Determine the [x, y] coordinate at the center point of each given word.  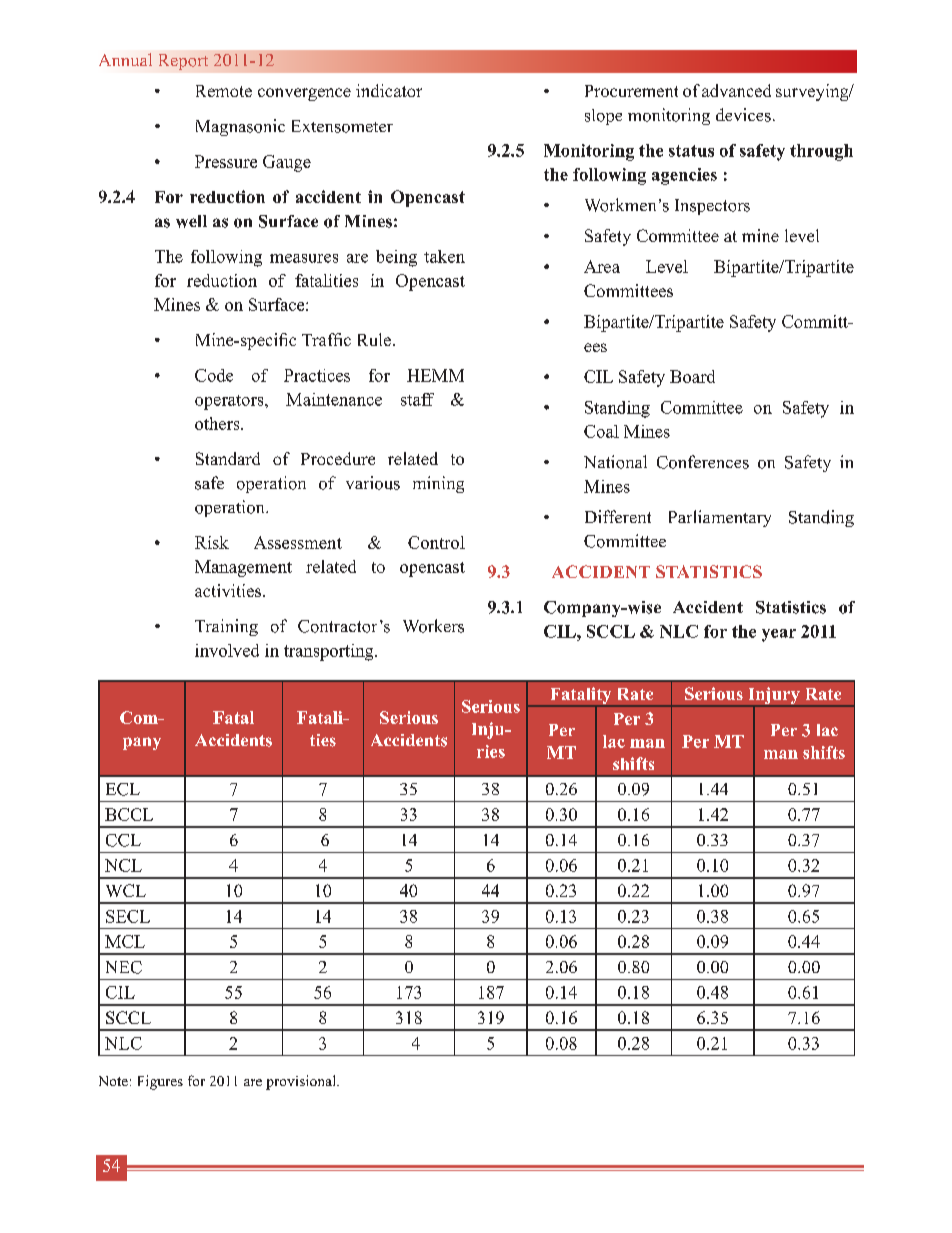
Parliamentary [720, 518]
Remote [224, 91]
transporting [330, 652]
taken [444, 256]
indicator [389, 90]
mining [438, 484]
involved [227, 650]
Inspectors [712, 207]
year [779, 635]
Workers [433, 626]
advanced [736, 90]
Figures [160, 1082]
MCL [125, 941]
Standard [228, 458]
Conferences [703, 462]
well [191, 221]
